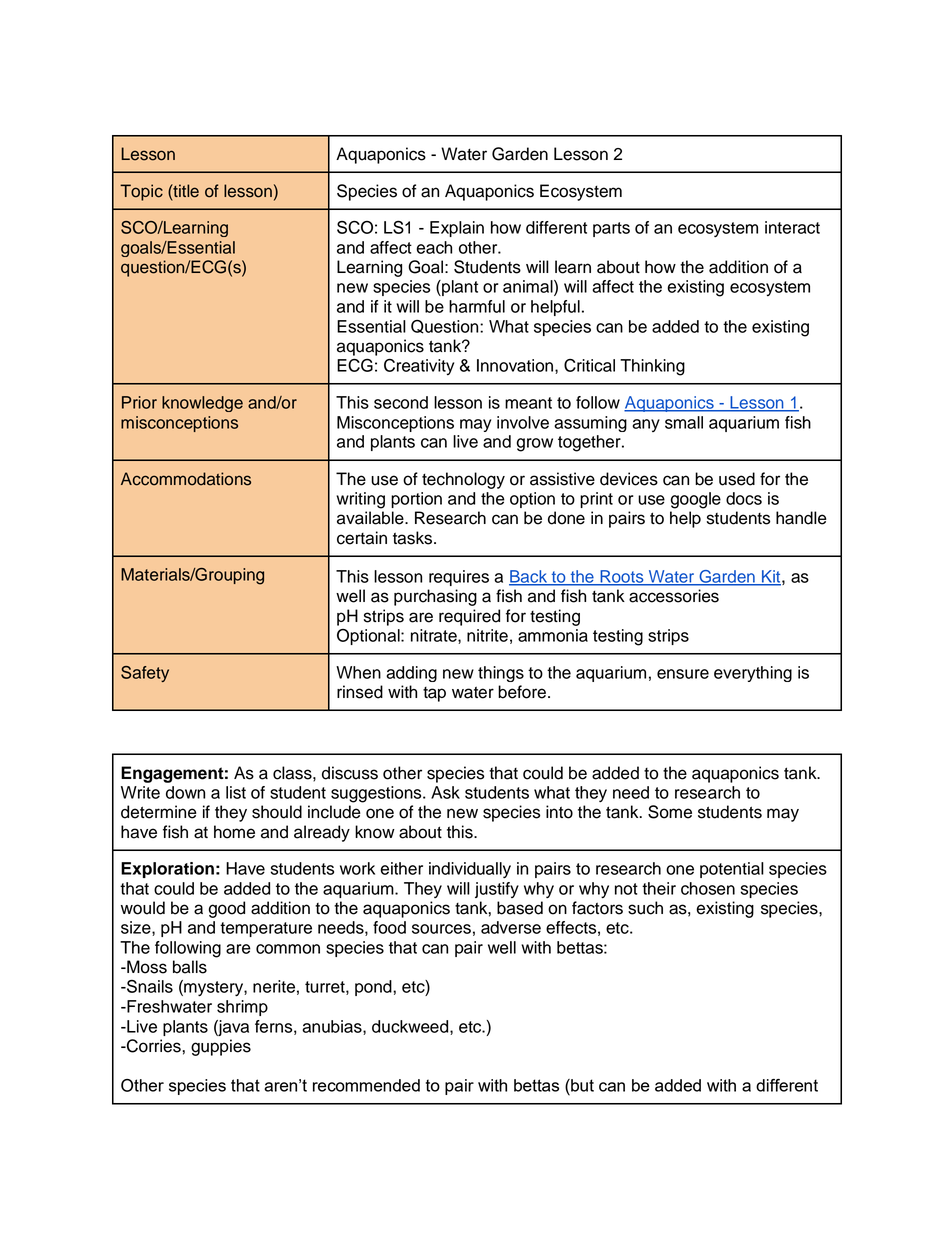 This screenshot has height=1233, width=952. I want to click on everything, so click(753, 674).
